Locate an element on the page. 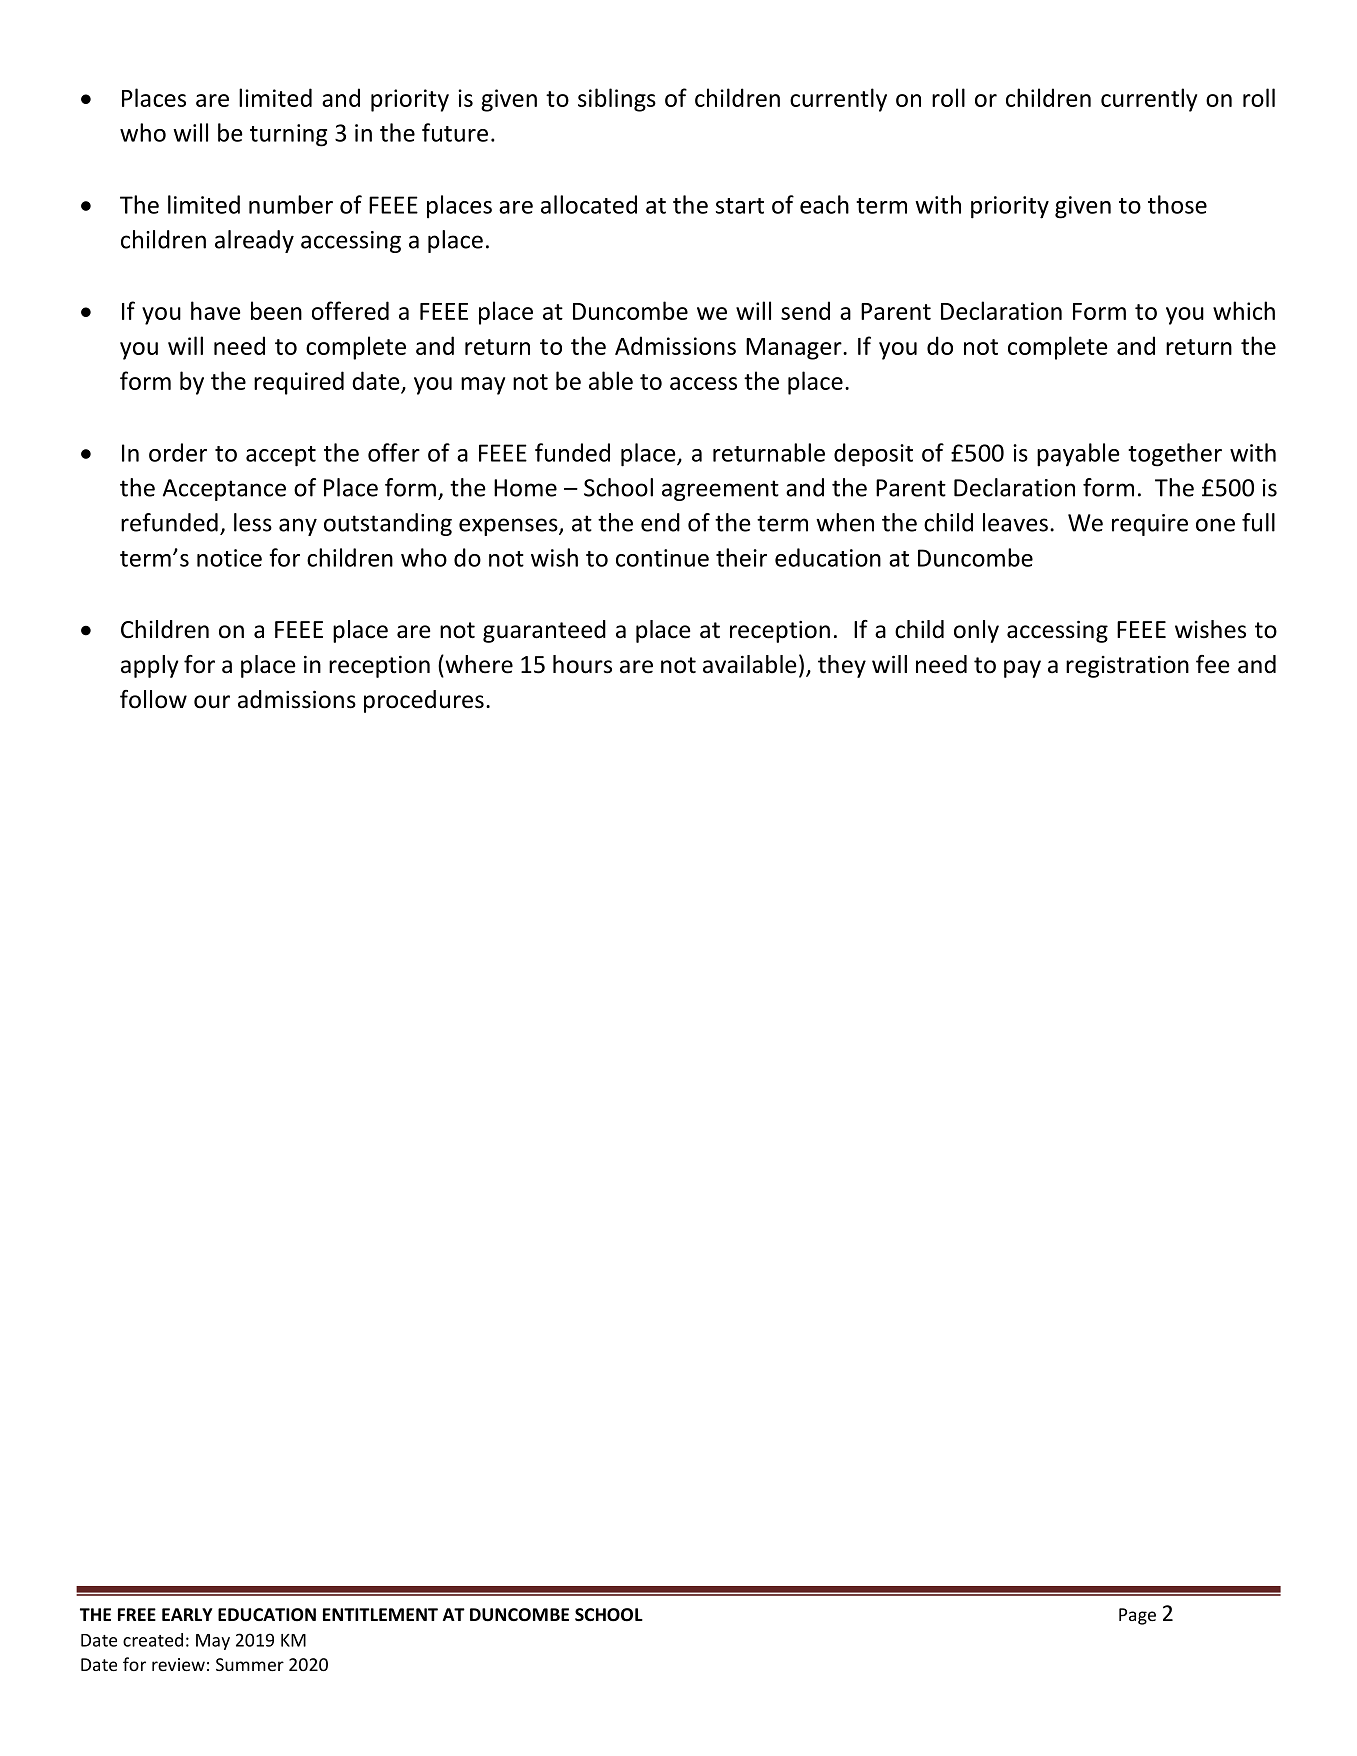 This page has height=1756, width=1357. those is located at coordinates (1177, 204).
